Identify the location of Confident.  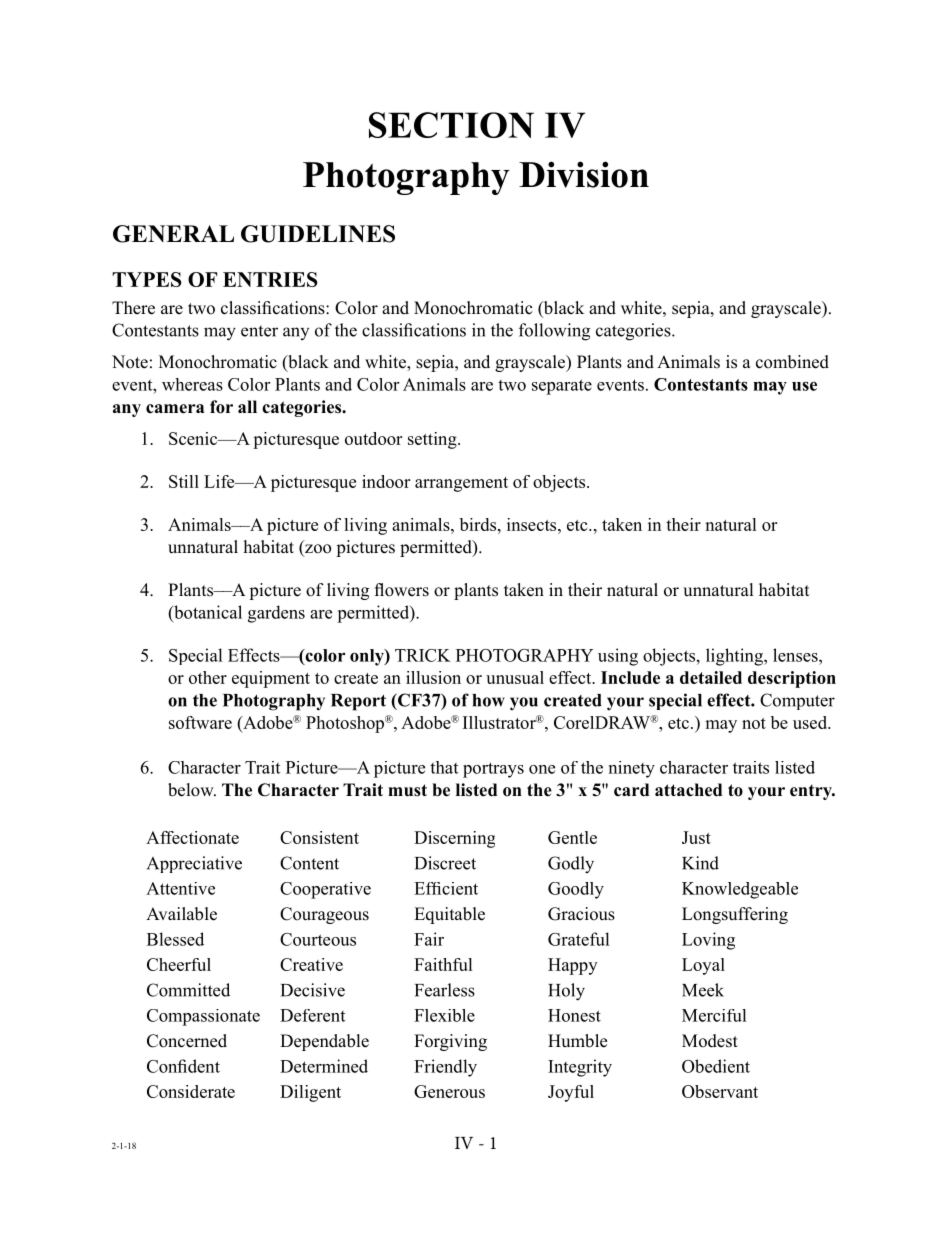
(183, 1066).
